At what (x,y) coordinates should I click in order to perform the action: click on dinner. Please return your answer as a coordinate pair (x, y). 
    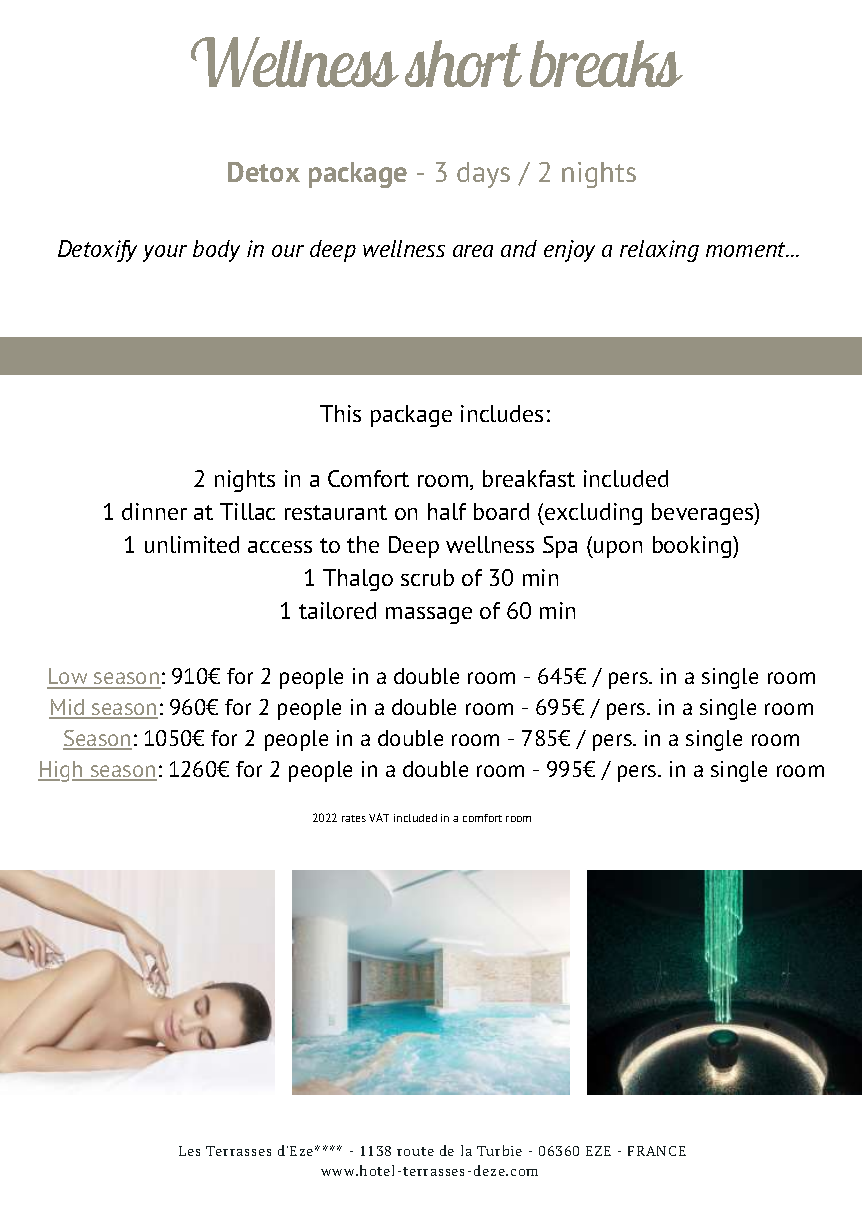
    Looking at the image, I should click on (154, 511).
